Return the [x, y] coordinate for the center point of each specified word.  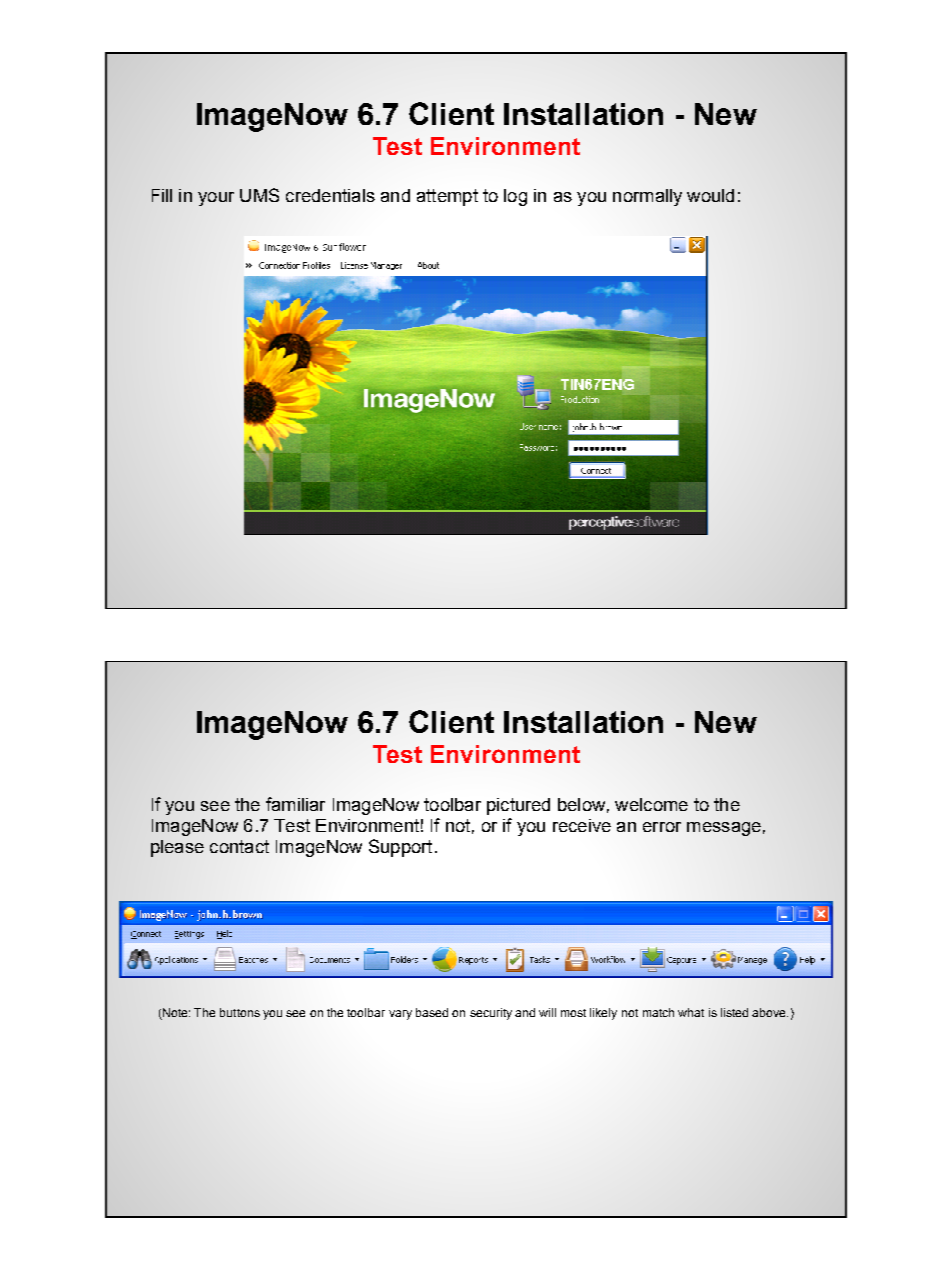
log [515, 197]
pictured [518, 806]
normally [647, 197]
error [662, 827]
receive [582, 825]
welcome [651, 804]
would [710, 195]
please [177, 848]
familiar [295, 804]
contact [239, 846]
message [724, 829]
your [216, 199]
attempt [447, 197]
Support [400, 848]
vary [400, 1015]
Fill [162, 195]
